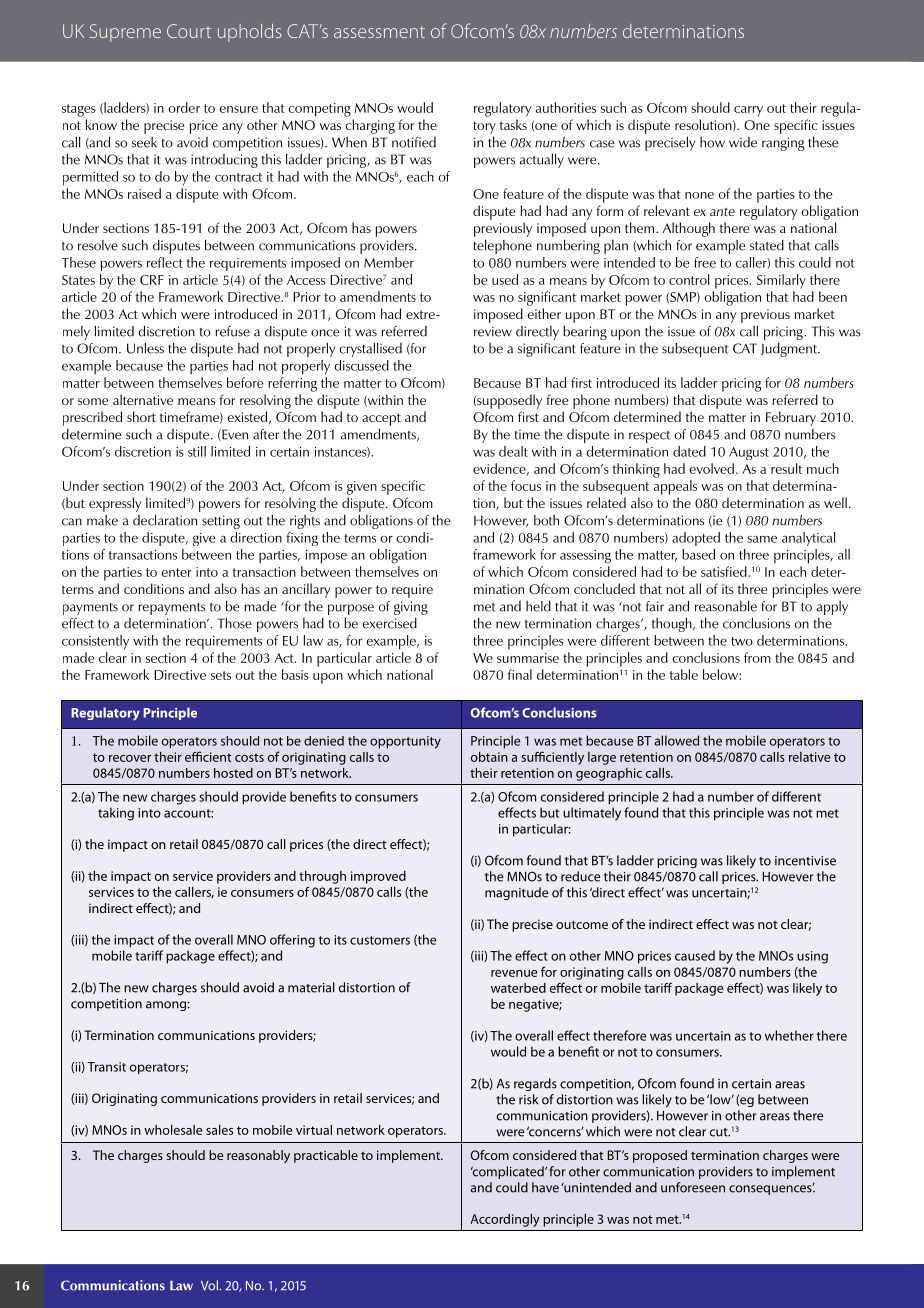  Describe the element at coordinates (513, 451) in the image. I see `dealt` at that location.
